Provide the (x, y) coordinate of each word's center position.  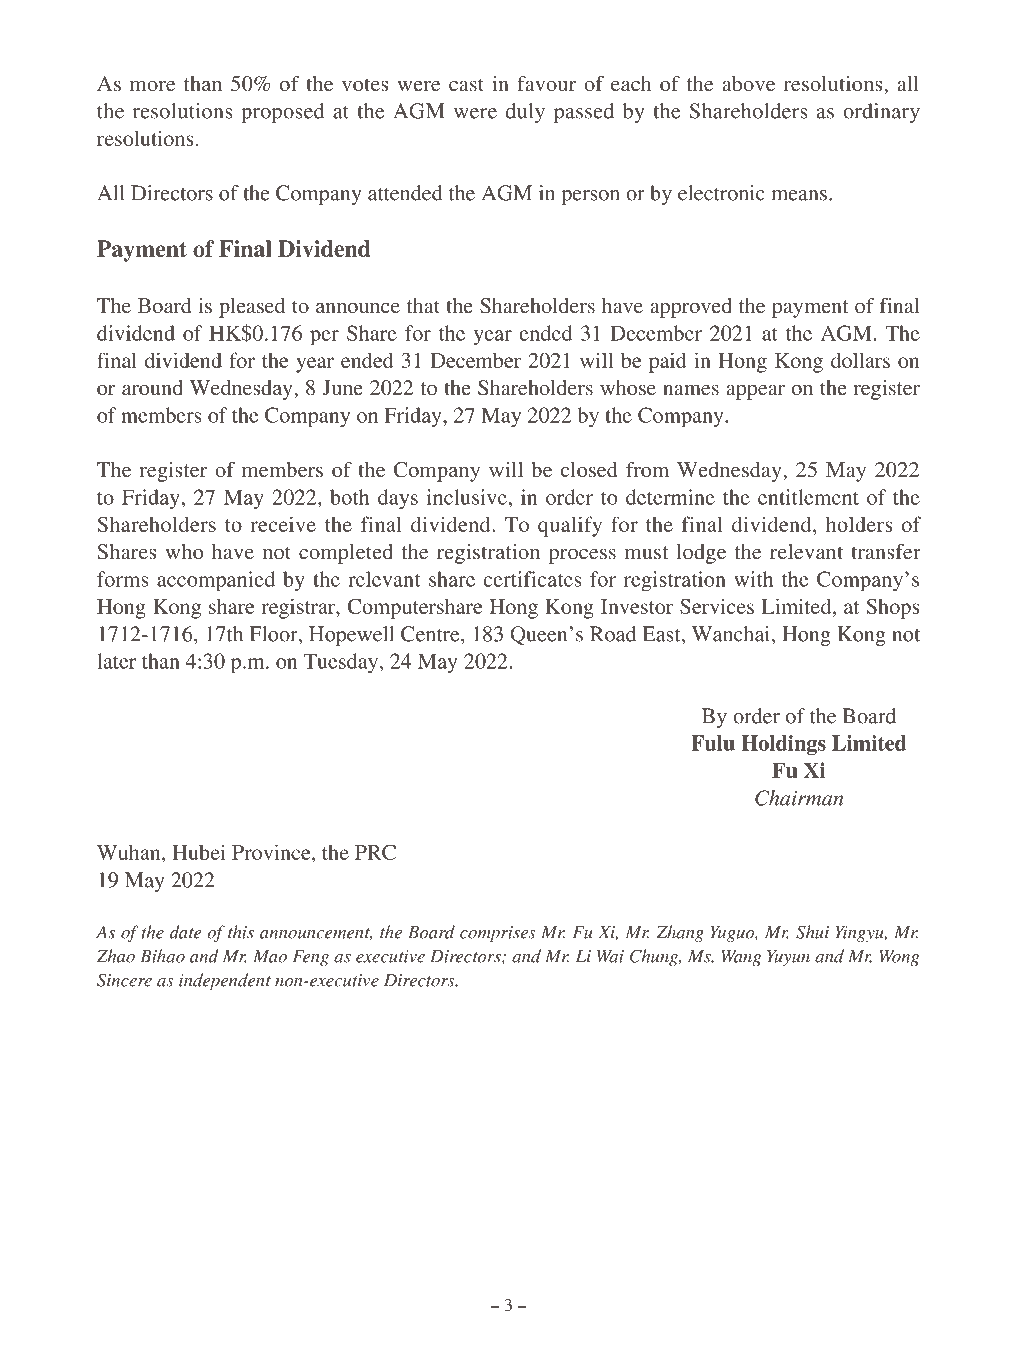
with (754, 579)
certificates (532, 579)
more (152, 86)
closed (589, 469)
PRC (375, 852)
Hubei (199, 852)
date (185, 932)
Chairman (799, 798)
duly (525, 113)
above (748, 83)
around (152, 387)
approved (691, 308)
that (423, 305)
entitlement (808, 497)
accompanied (216, 581)
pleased (252, 308)
